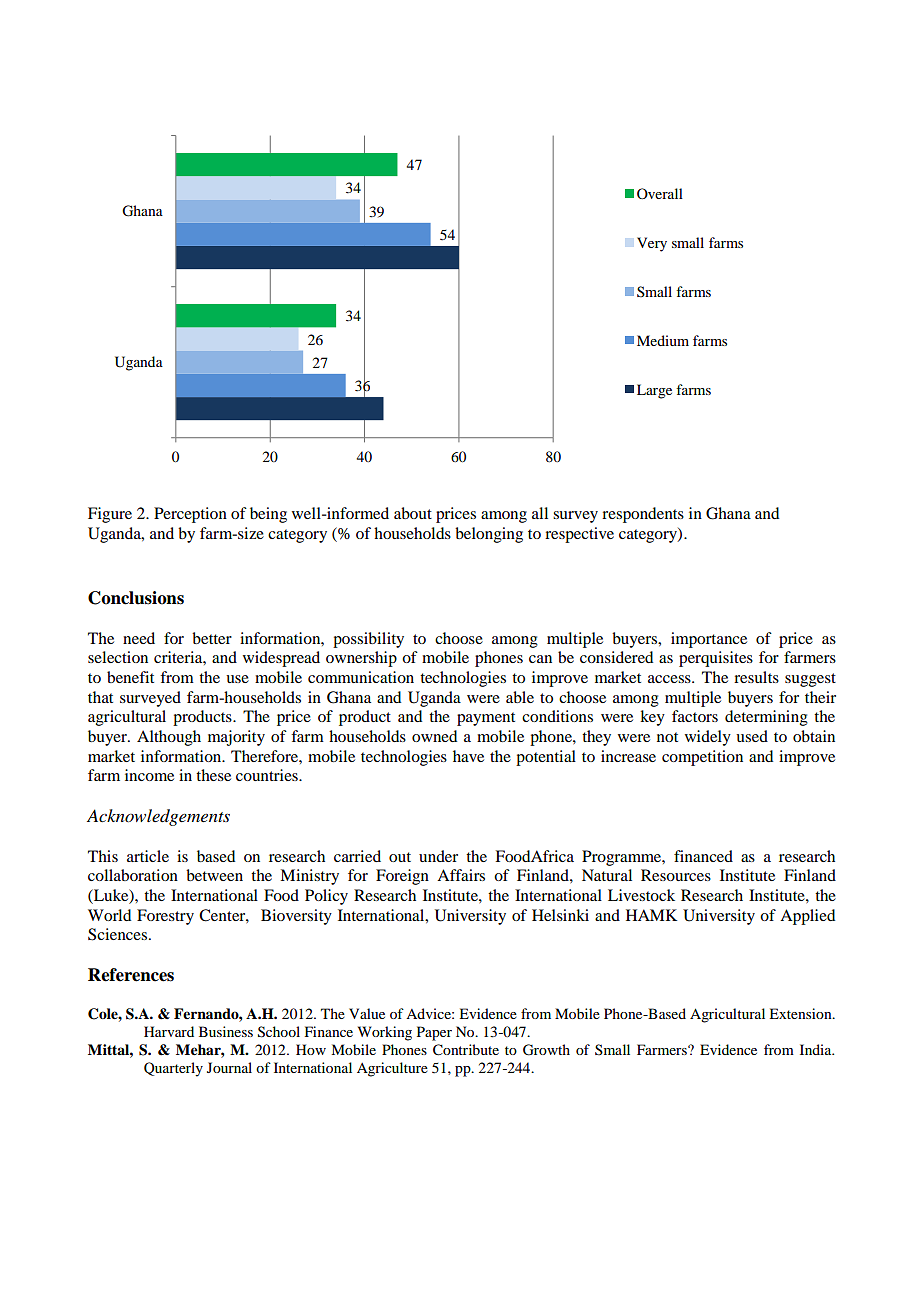  I want to click on can, so click(540, 659).
